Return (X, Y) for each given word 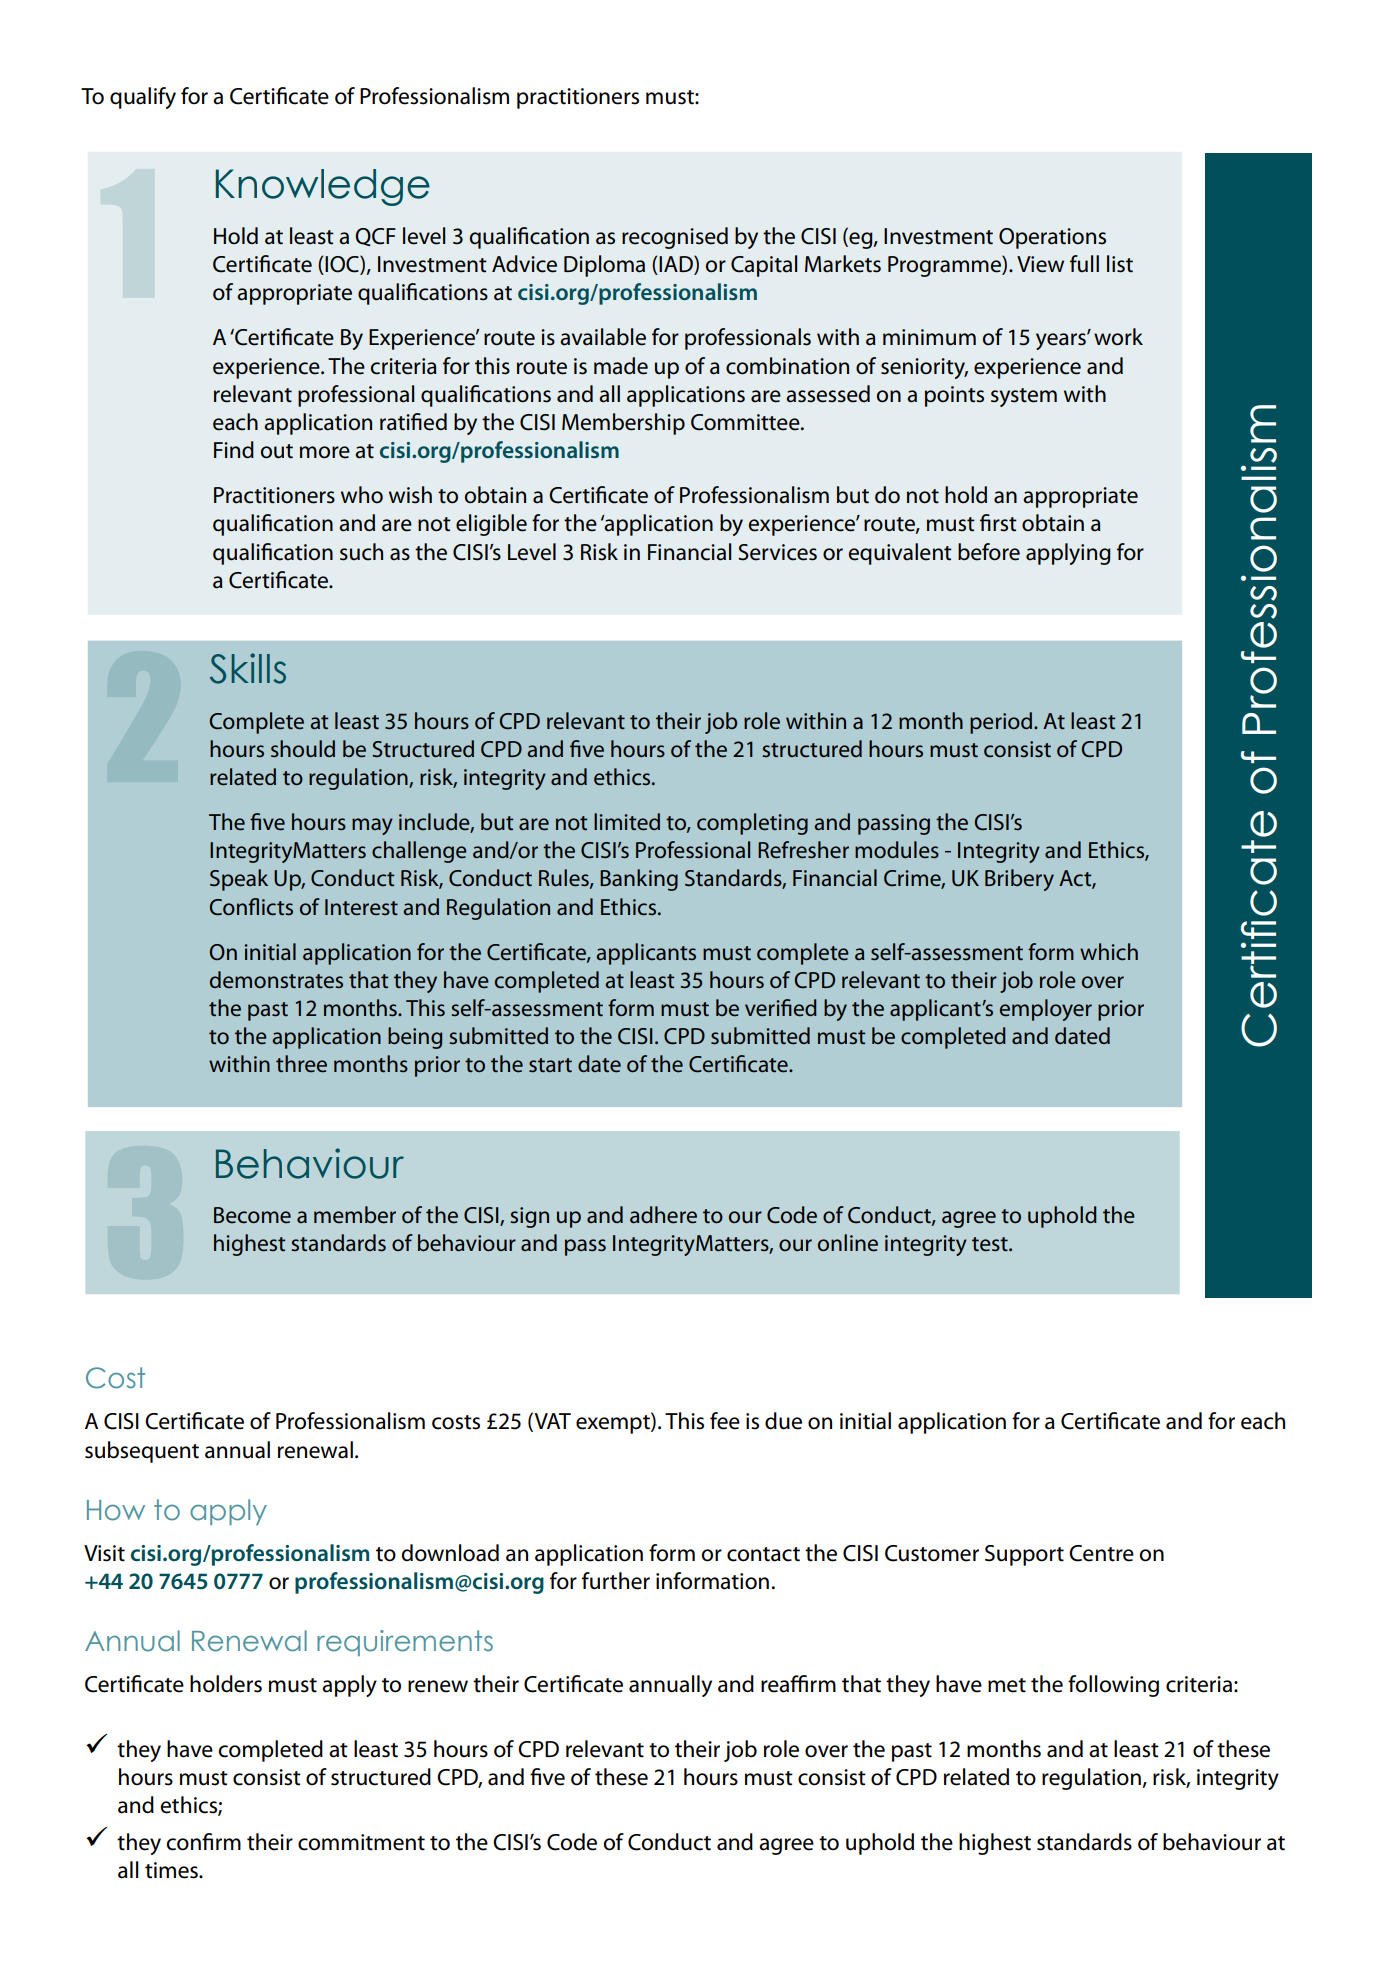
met (1007, 1685)
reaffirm (798, 1684)
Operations (1052, 238)
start (550, 1065)
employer (1046, 1010)
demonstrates (276, 980)
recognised (675, 238)
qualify (143, 98)
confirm (203, 1842)
